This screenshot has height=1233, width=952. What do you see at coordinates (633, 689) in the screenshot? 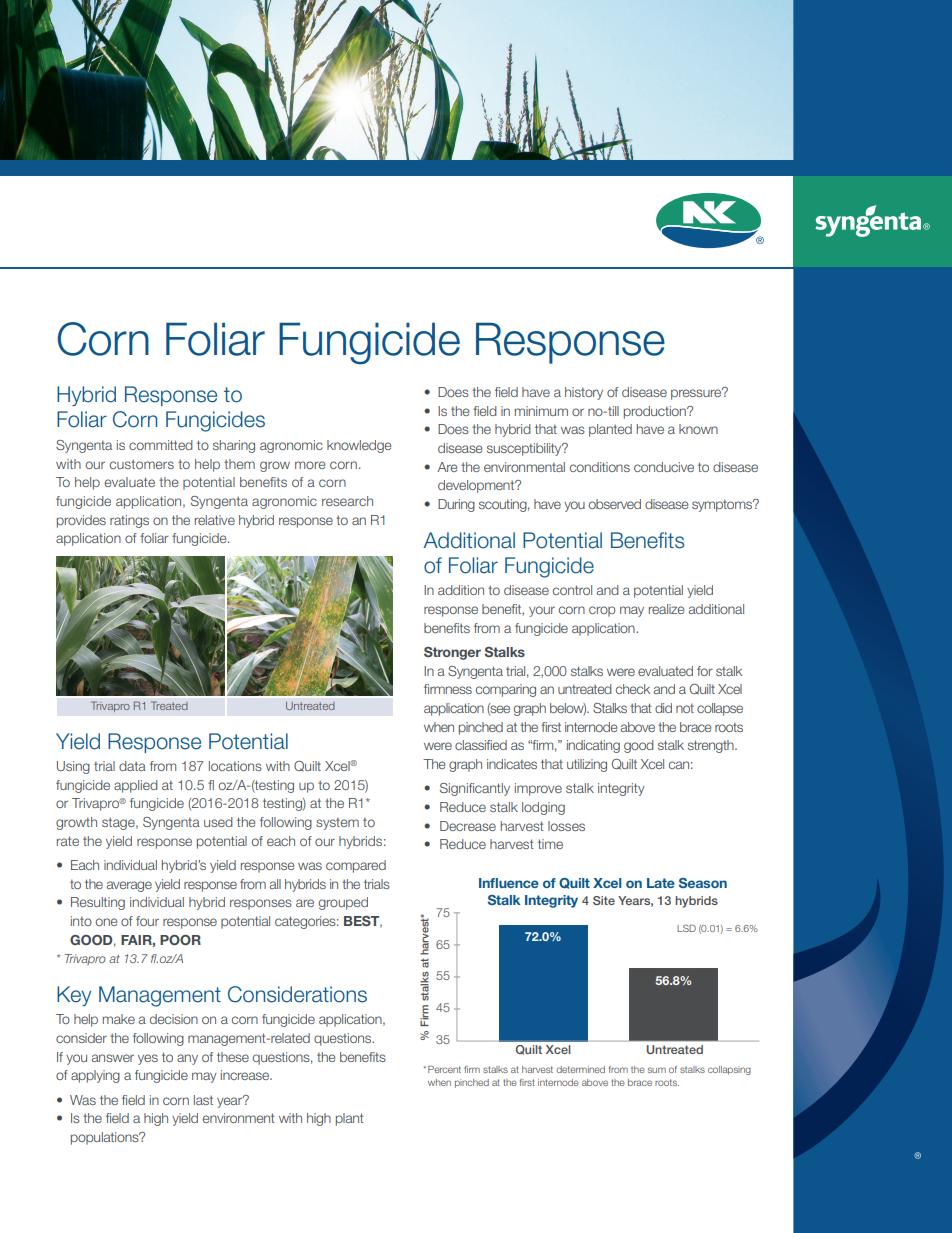
I see `check` at bounding box center [633, 689].
